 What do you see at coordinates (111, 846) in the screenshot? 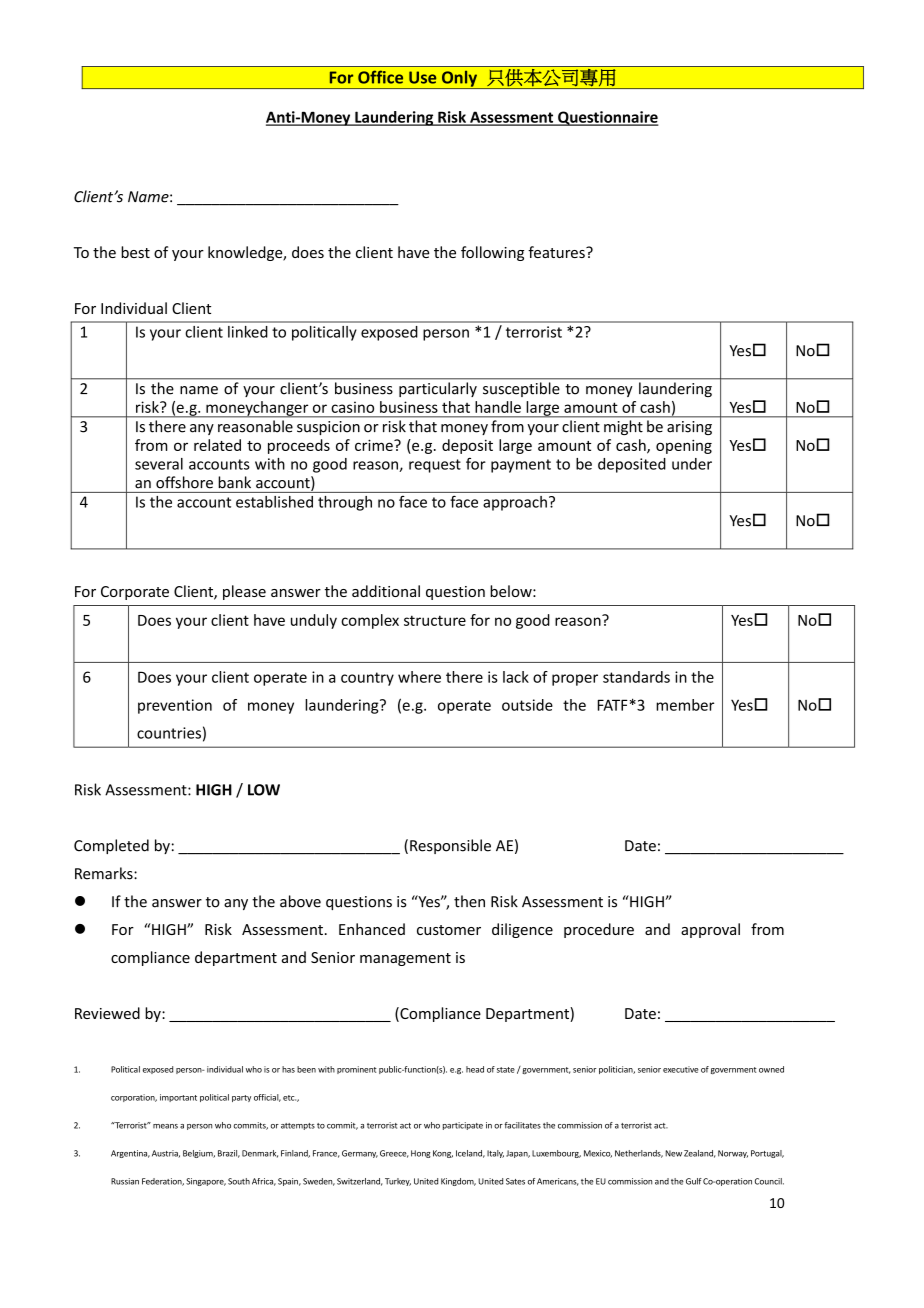
I see `Completed` at bounding box center [111, 846].
